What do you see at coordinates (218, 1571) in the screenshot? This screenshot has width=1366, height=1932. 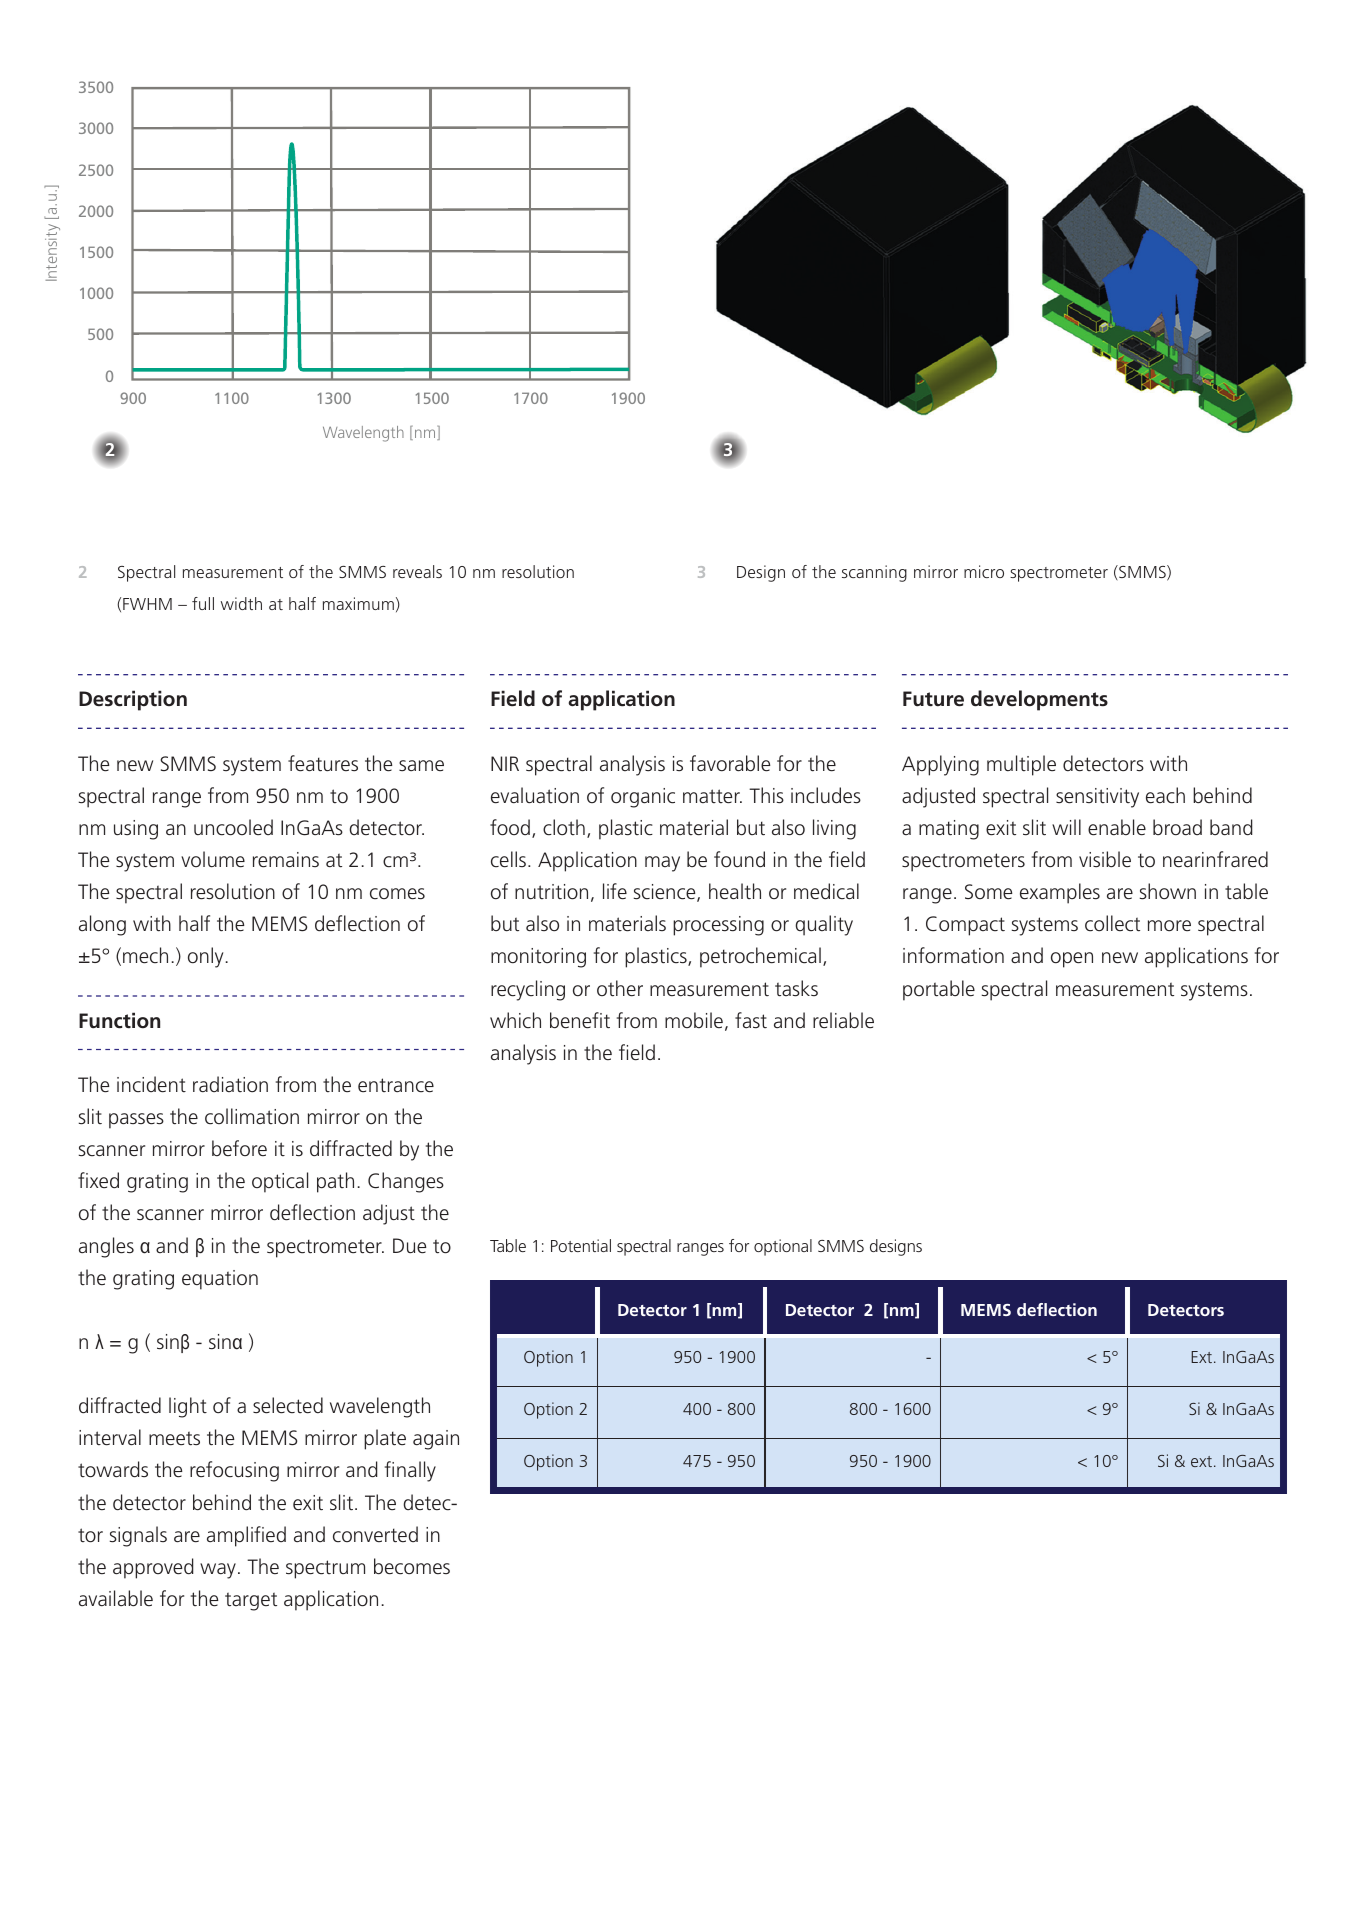 I see `way` at bounding box center [218, 1571].
